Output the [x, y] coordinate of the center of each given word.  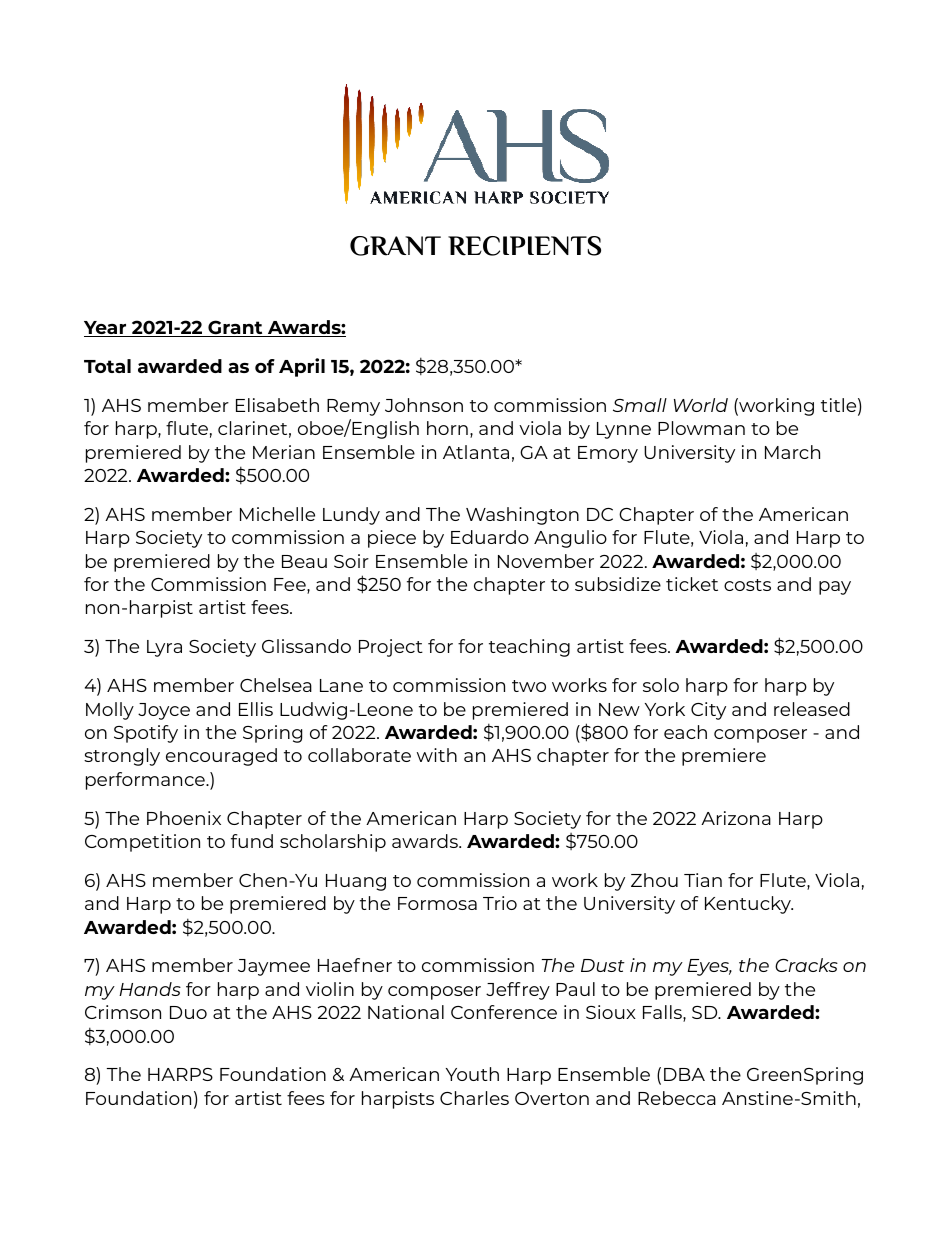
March [792, 452]
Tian [703, 880]
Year [106, 329]
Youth [472, 1074]
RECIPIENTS [524, 246]
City [708, 711]
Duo [188, 1012]
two [529, 686]
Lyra [164, 648]
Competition [142, 843]
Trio [500, 903]
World [701, 405]
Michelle [277, 514]
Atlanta [476, 452]
